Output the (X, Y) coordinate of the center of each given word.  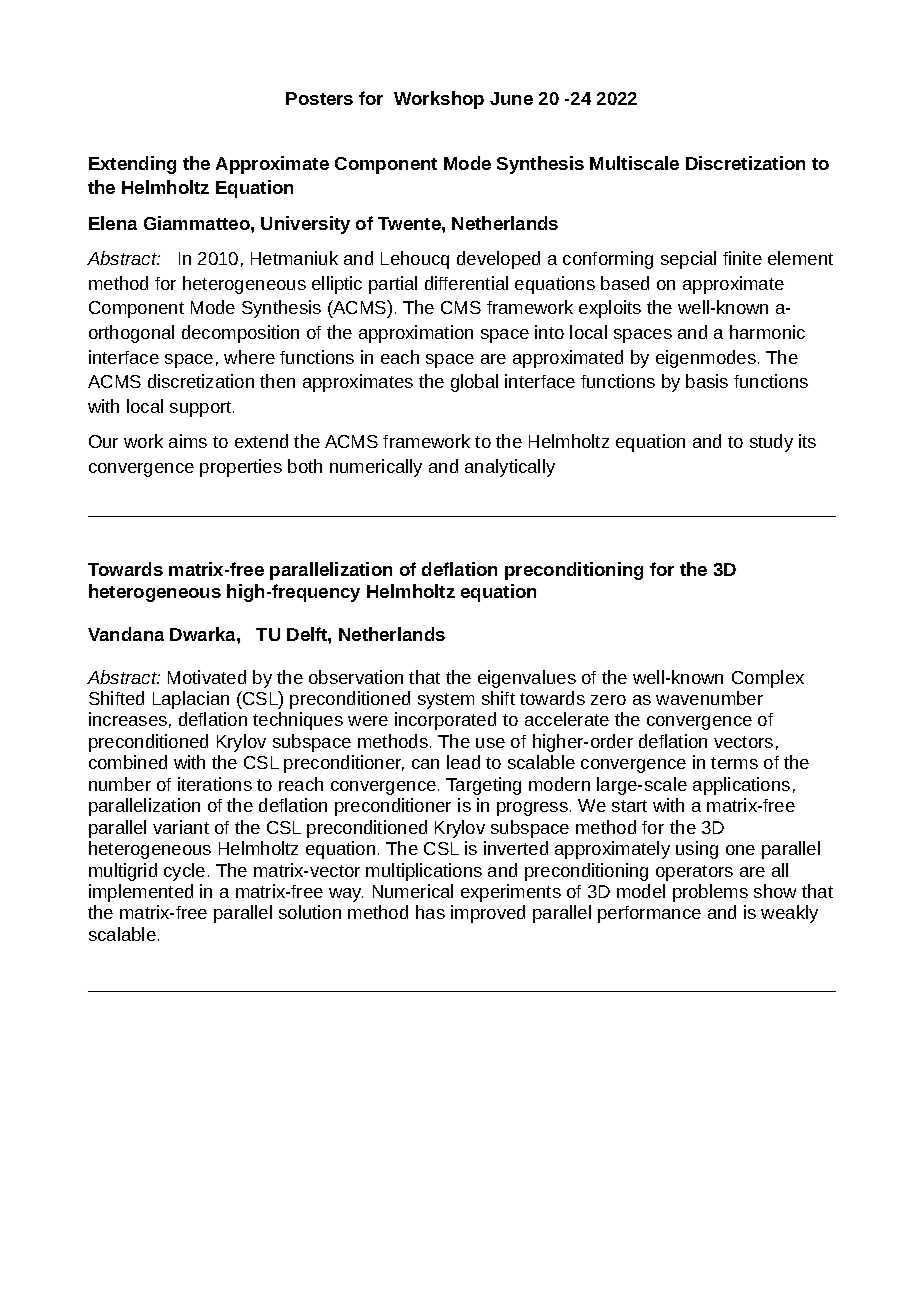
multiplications (424, 872)
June (511, 98)
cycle (184, 872)
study (771, 443)
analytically (510, 468)
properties (241, 468)
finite (742, 258)
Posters (319, 98)
